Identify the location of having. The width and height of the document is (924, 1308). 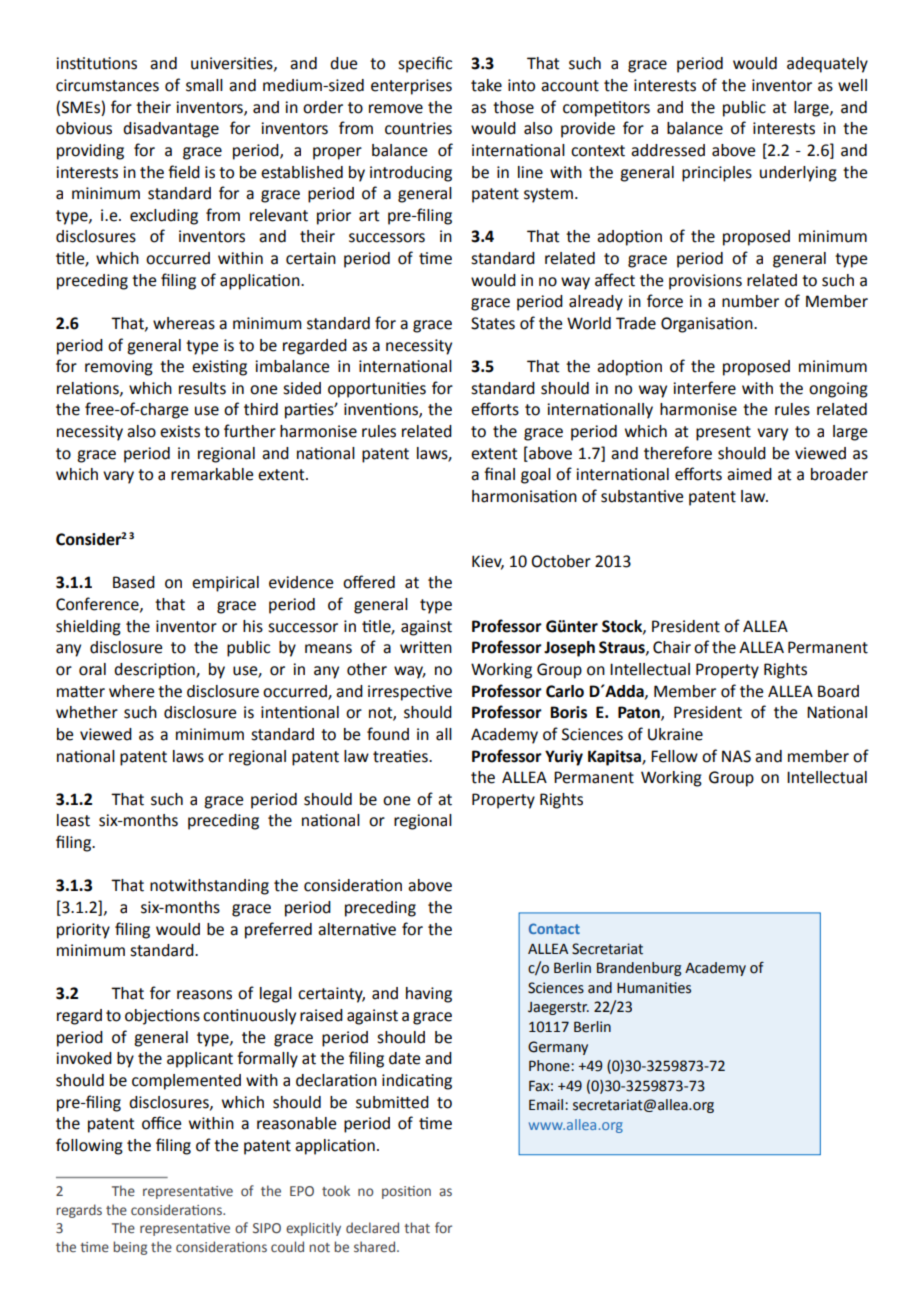
(429, 995).
